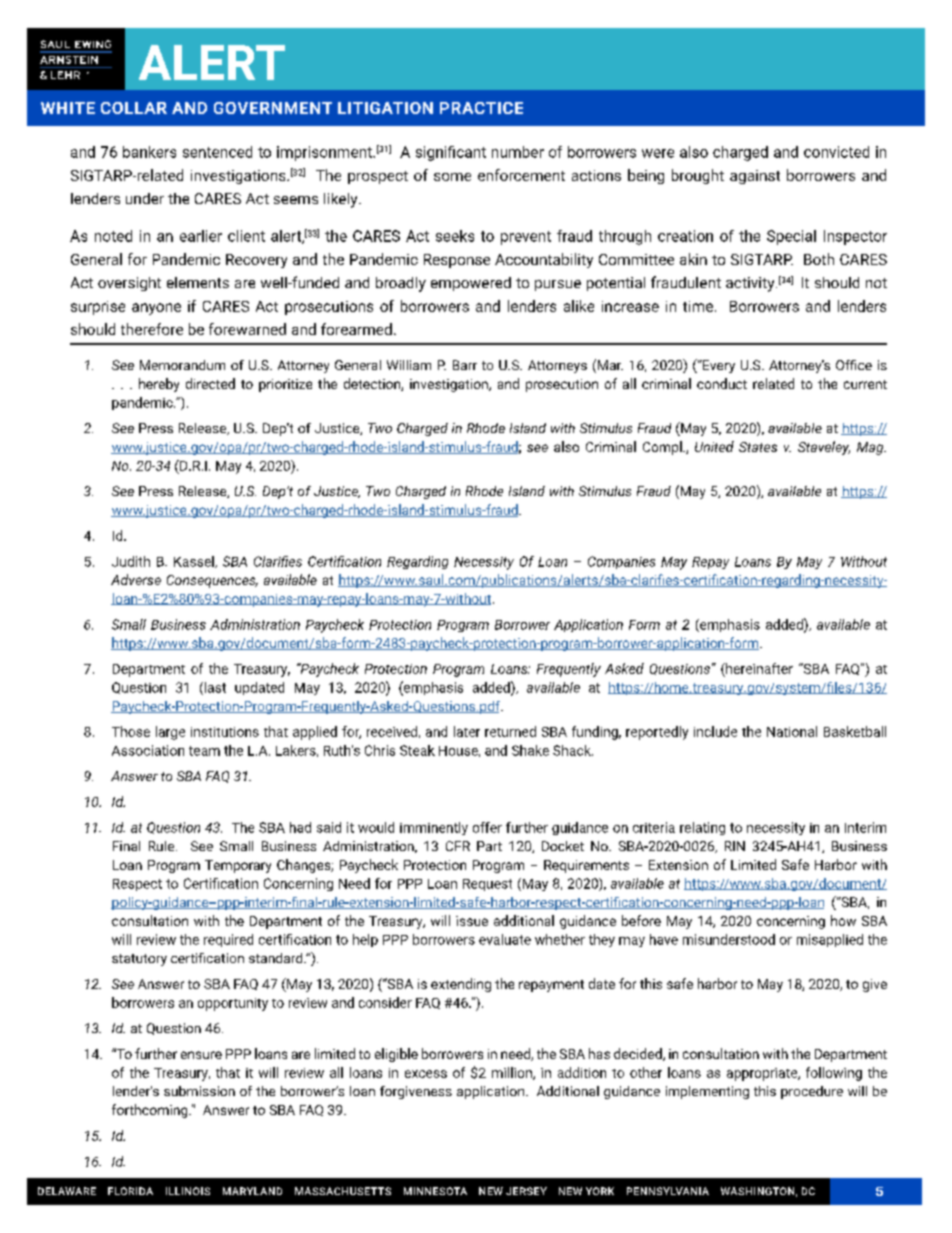  Describe the element at coordinates (451, 153) in the screenshot. I see `significant` at that location.
